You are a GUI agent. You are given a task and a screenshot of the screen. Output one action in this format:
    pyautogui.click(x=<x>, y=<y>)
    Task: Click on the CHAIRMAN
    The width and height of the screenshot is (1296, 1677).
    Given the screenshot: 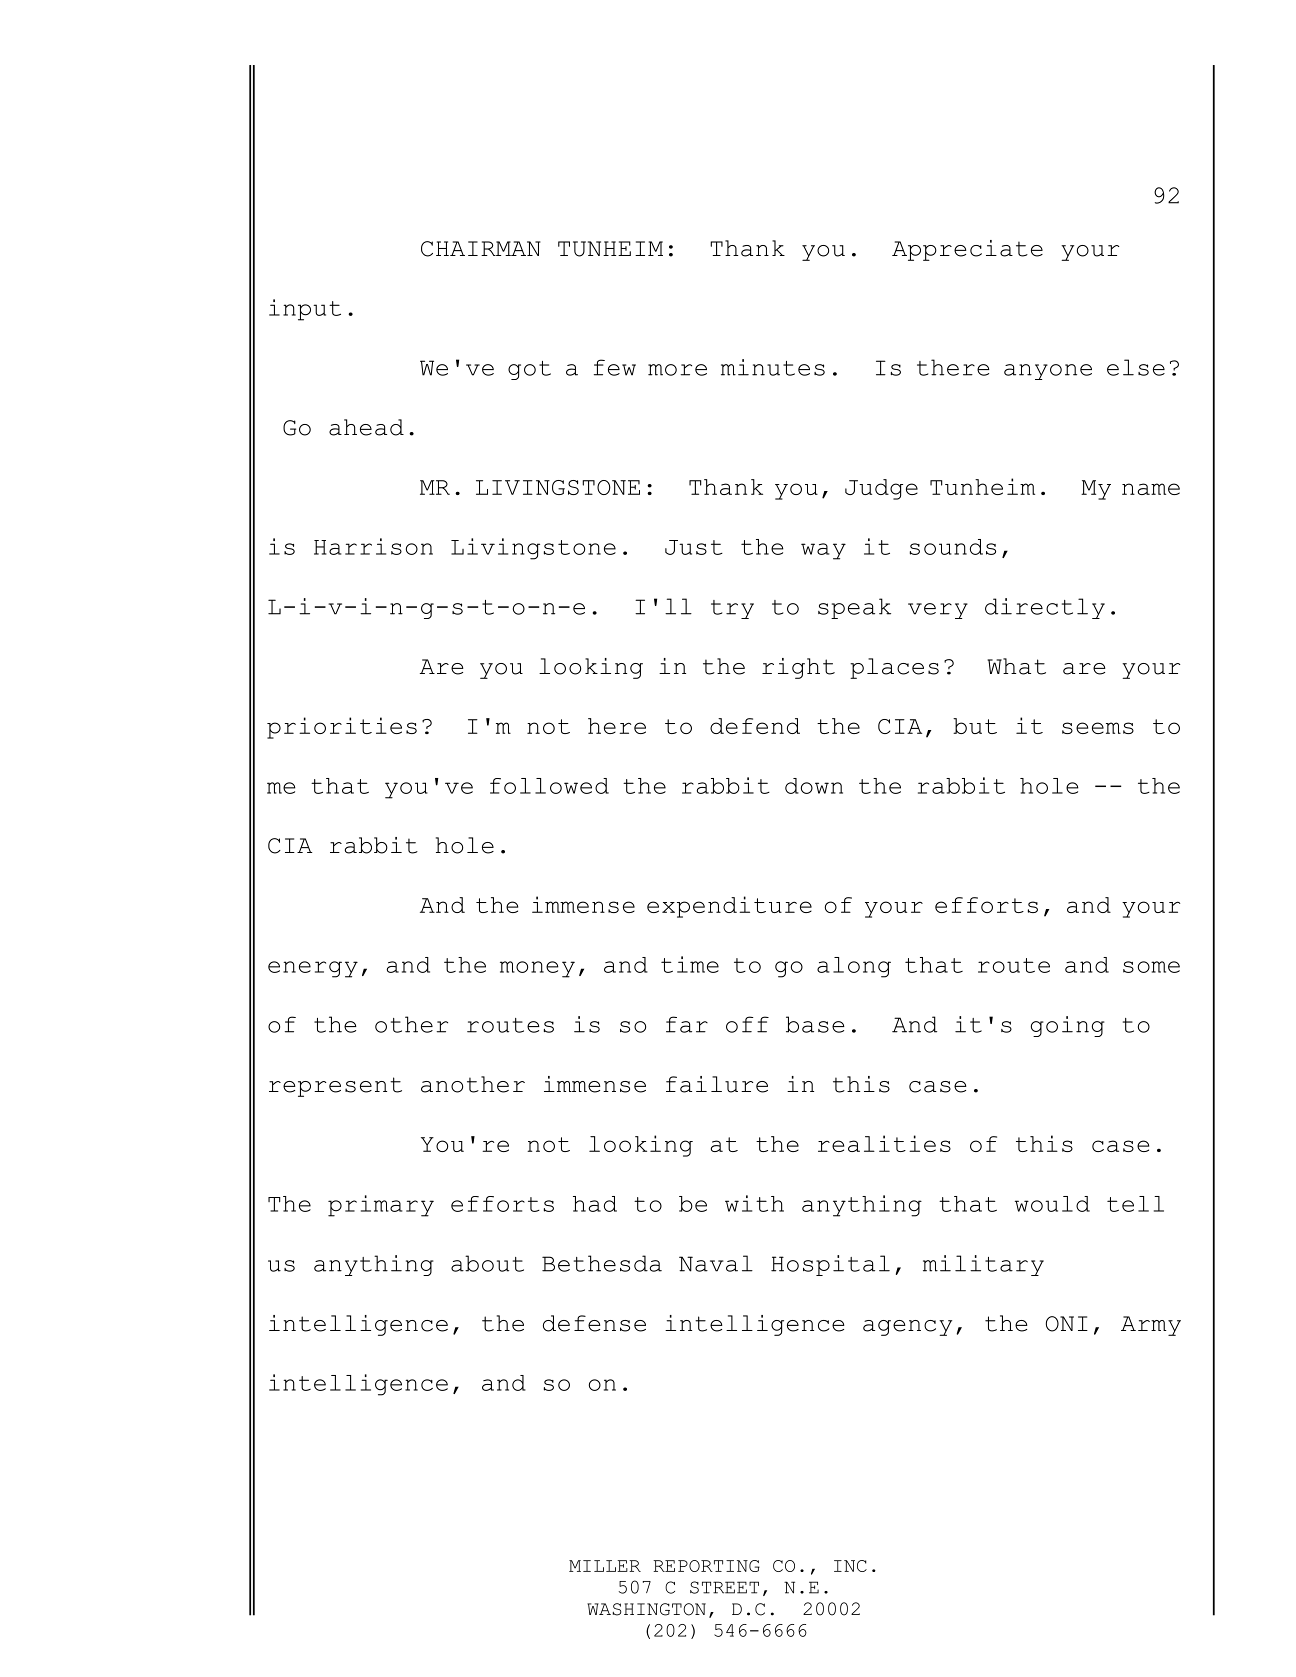 What is the action you would take?
    pyautogui.click(x=481, y=249)
